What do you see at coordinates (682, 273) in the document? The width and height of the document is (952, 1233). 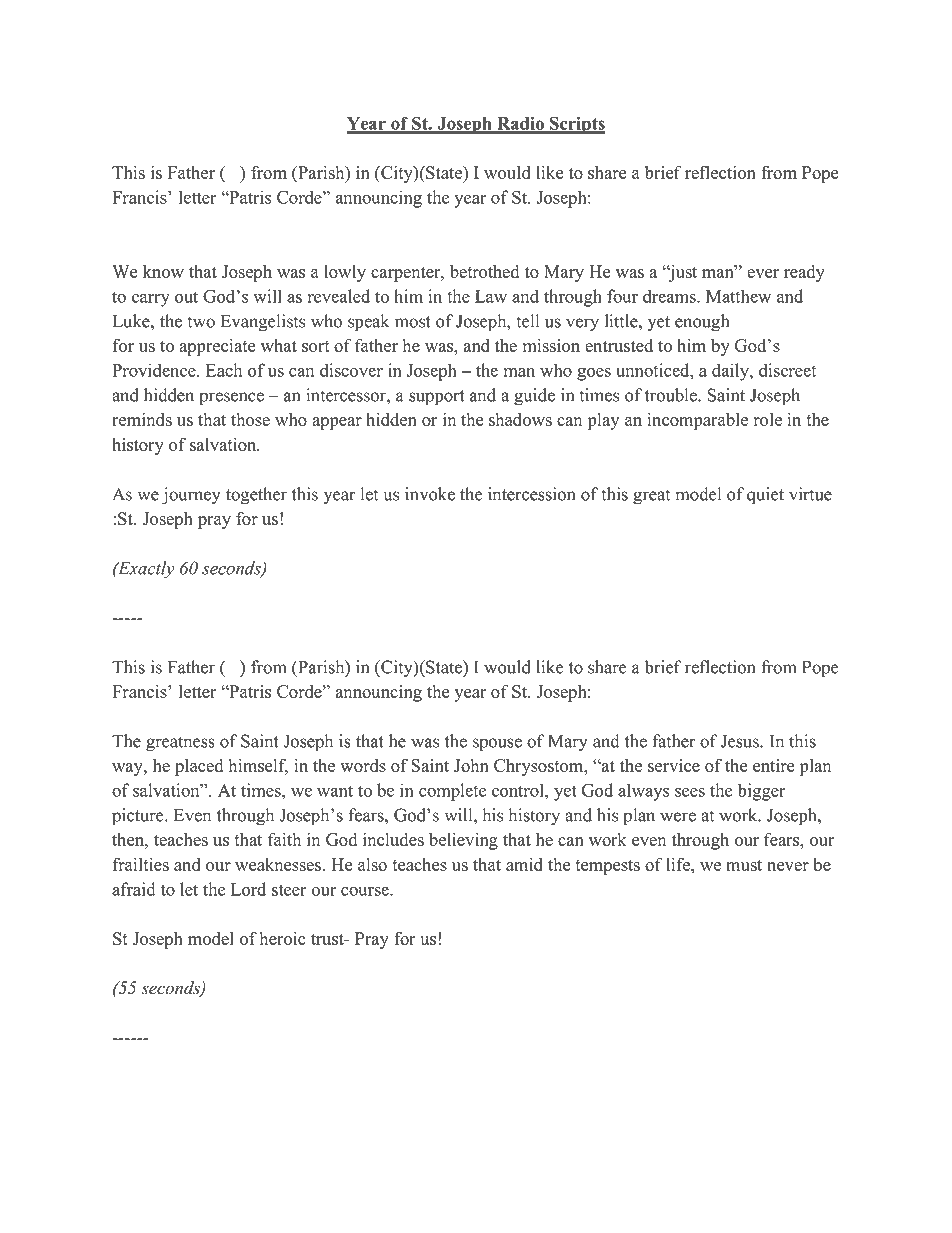 I see `just` at bounding box center [682, 273].
